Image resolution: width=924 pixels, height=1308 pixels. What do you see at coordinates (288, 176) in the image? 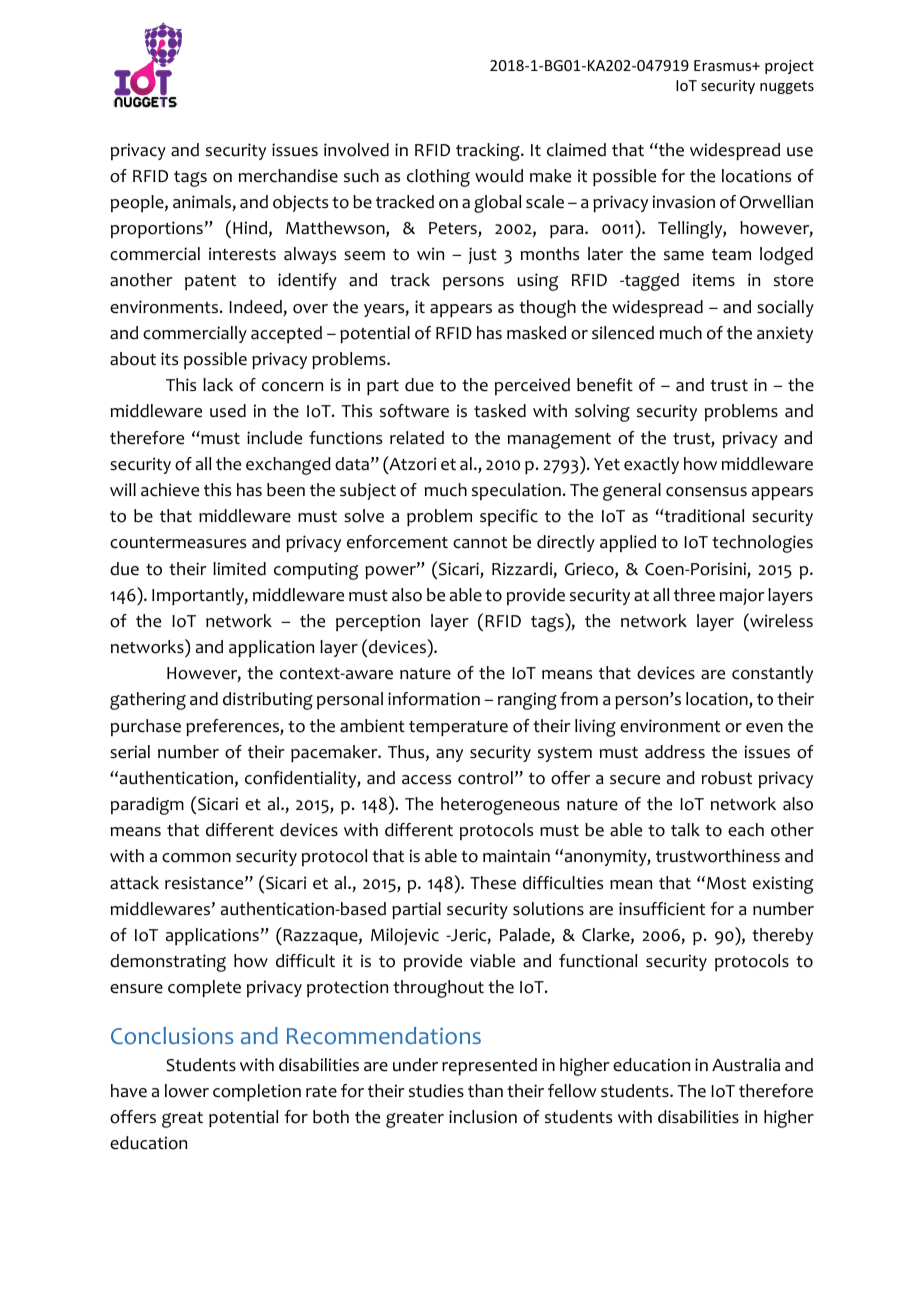
I see `merchandise` at bounding box center [288, 176].
